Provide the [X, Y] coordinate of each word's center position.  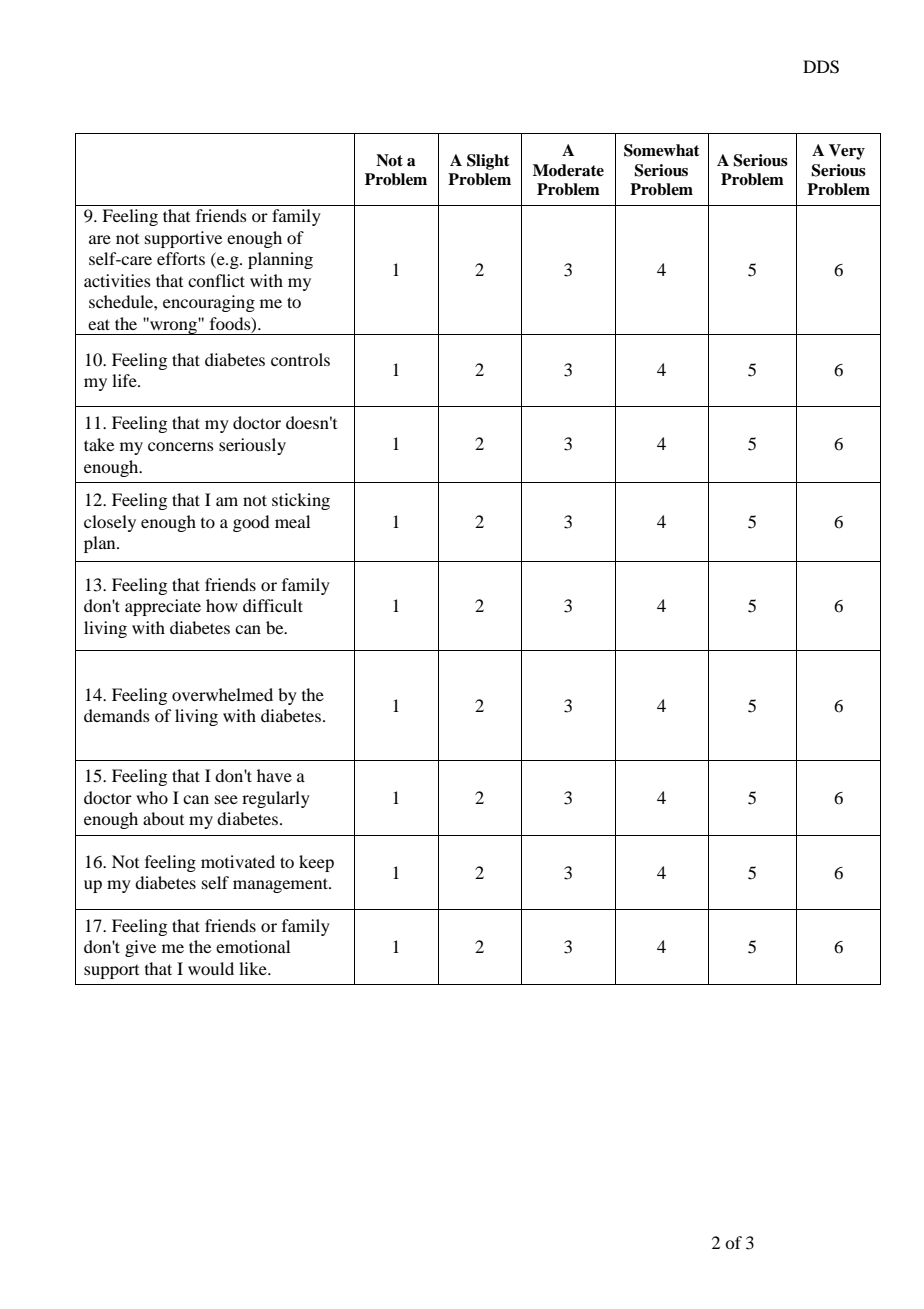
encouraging [209, 303]
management [281, 885]
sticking [301, 501]
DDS [821, 67]
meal [292, 521]
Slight [488, 162]
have [274, 775]
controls [300, 359]
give [140, 948]
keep [316, 863]
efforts [181, 258]
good [251, 523]
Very [847, 152]
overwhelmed [222, 694]
